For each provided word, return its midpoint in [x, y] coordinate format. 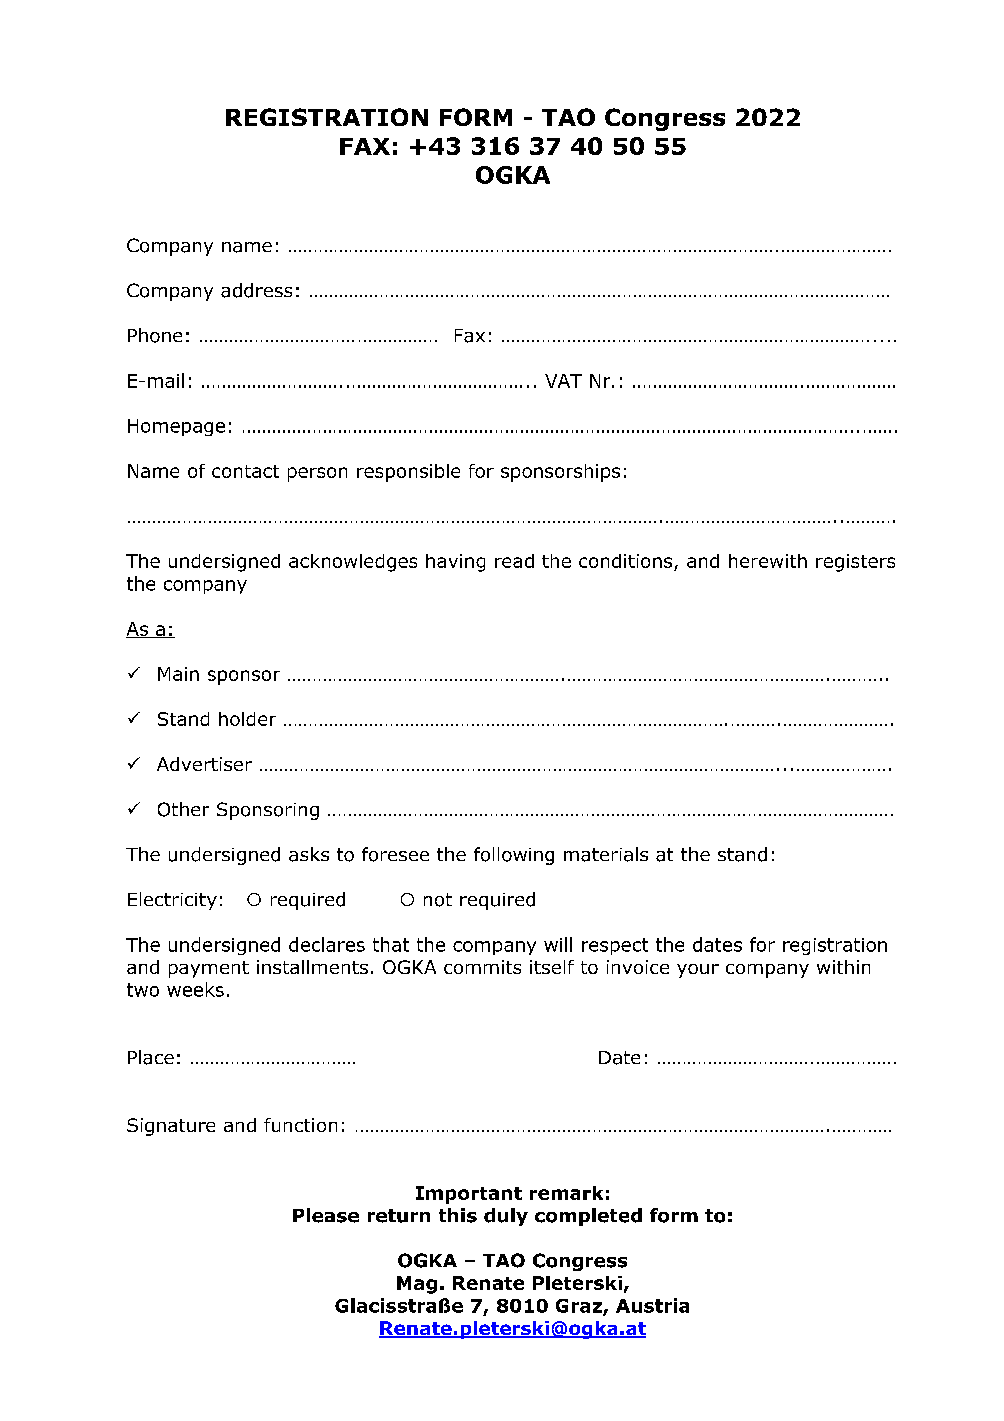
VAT [563, 381]
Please [326, 1215]
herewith [768, 561]
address [256, 290]
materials [606, 854]
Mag [417, 1285]
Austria [652, 1305]
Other [183, 809]
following [514, 856]
